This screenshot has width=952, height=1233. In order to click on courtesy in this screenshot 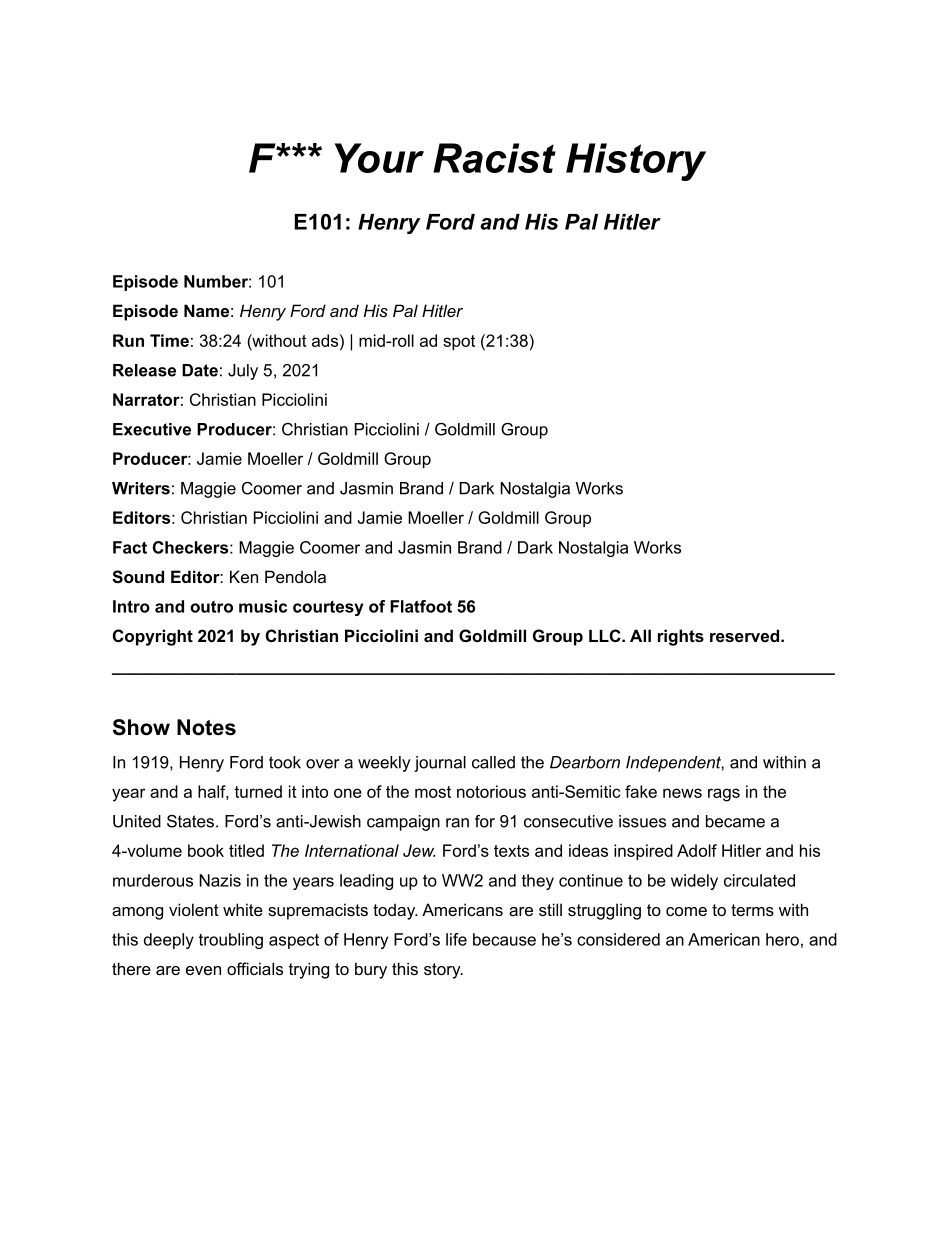, I will do `click(328, 608)`.
